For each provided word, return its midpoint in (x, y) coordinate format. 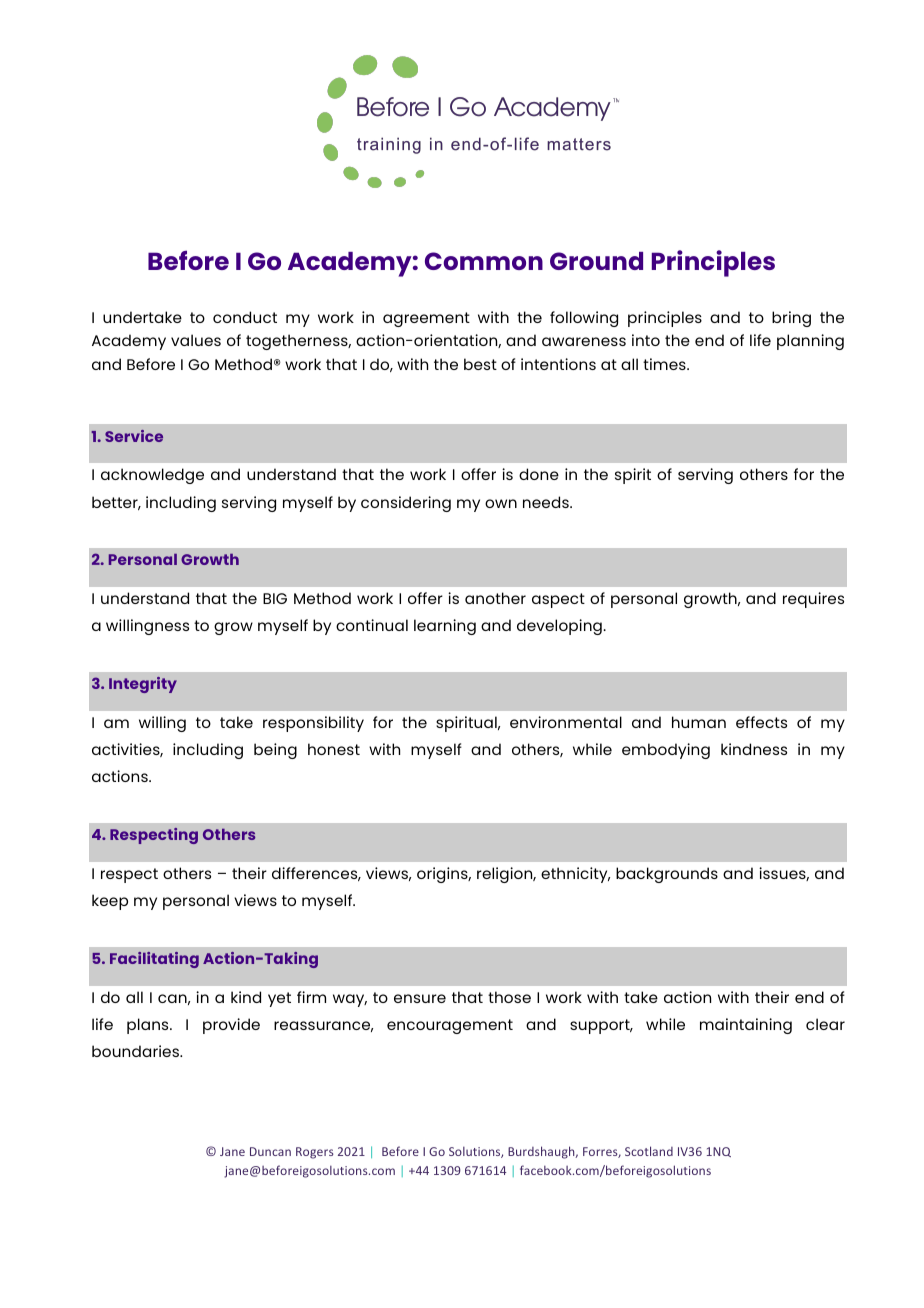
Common (484, 261)
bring (791, 319)
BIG (275, 598)
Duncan (270, 1151)
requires (813, 600)
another (495, 598)
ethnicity (575, 875)
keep (110, 902)
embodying (666, 751)
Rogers (315, 1153)
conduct (245, 317)
